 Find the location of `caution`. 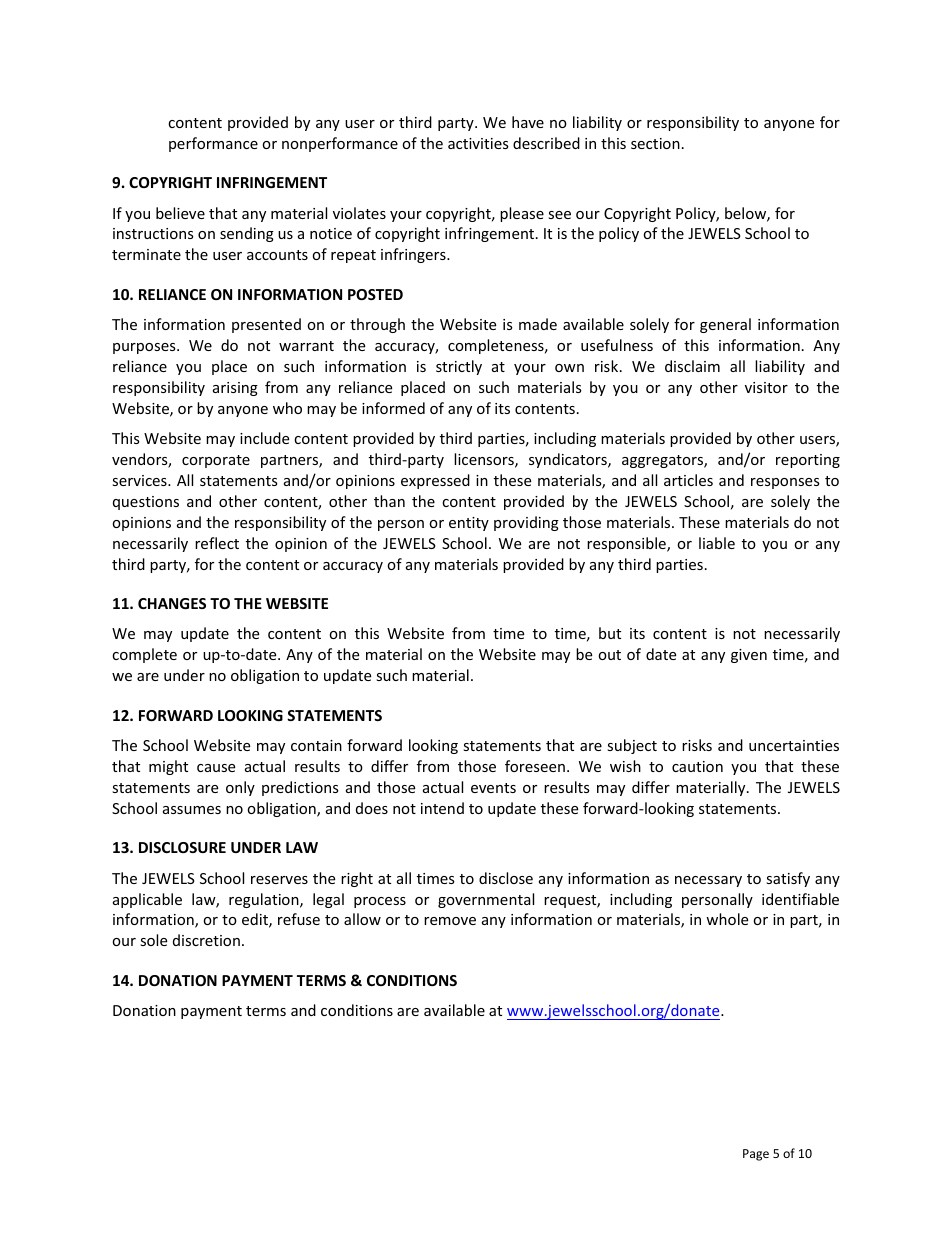

caution is located at coordinates (697, 766).
